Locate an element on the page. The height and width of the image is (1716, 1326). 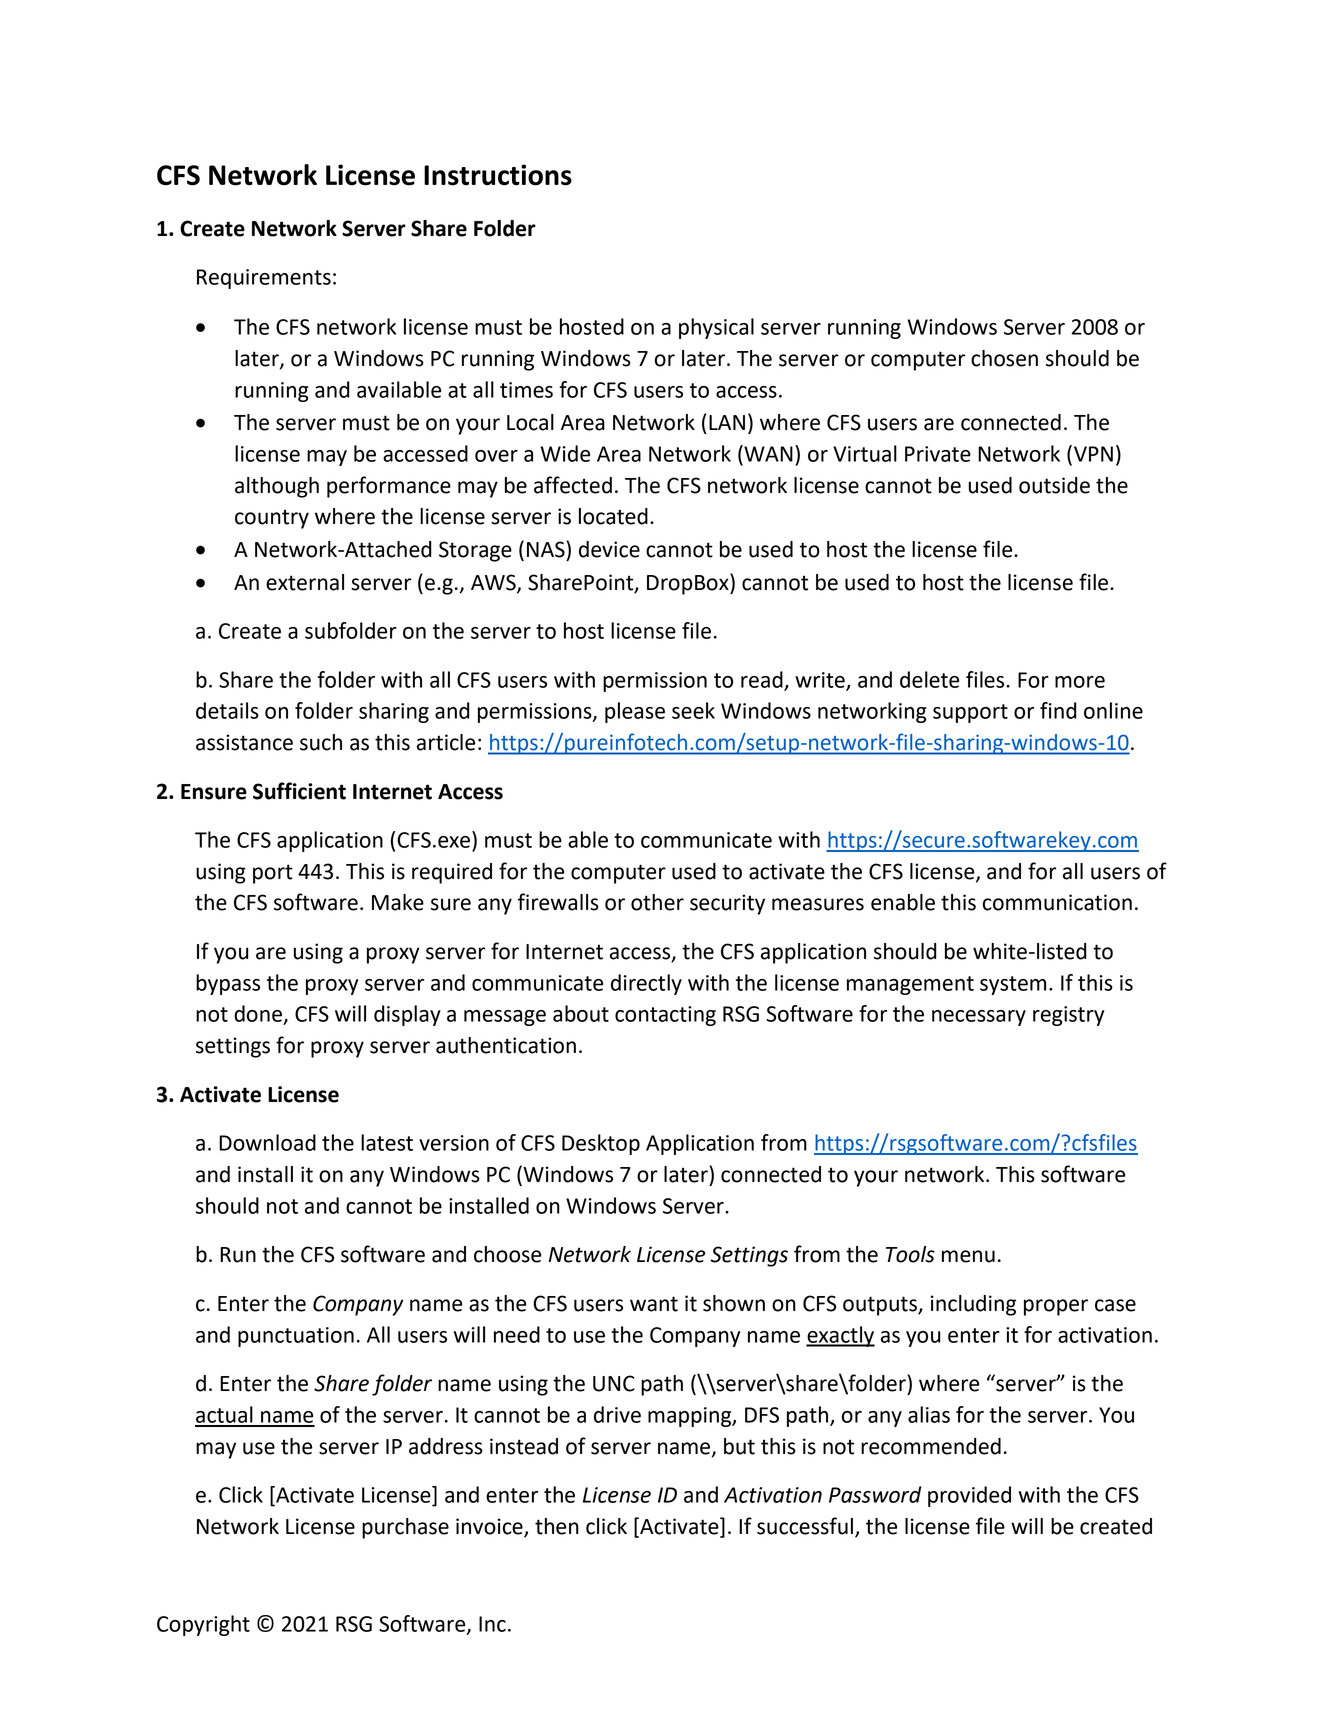
Desktop is located at coordinates (601, 1144).
